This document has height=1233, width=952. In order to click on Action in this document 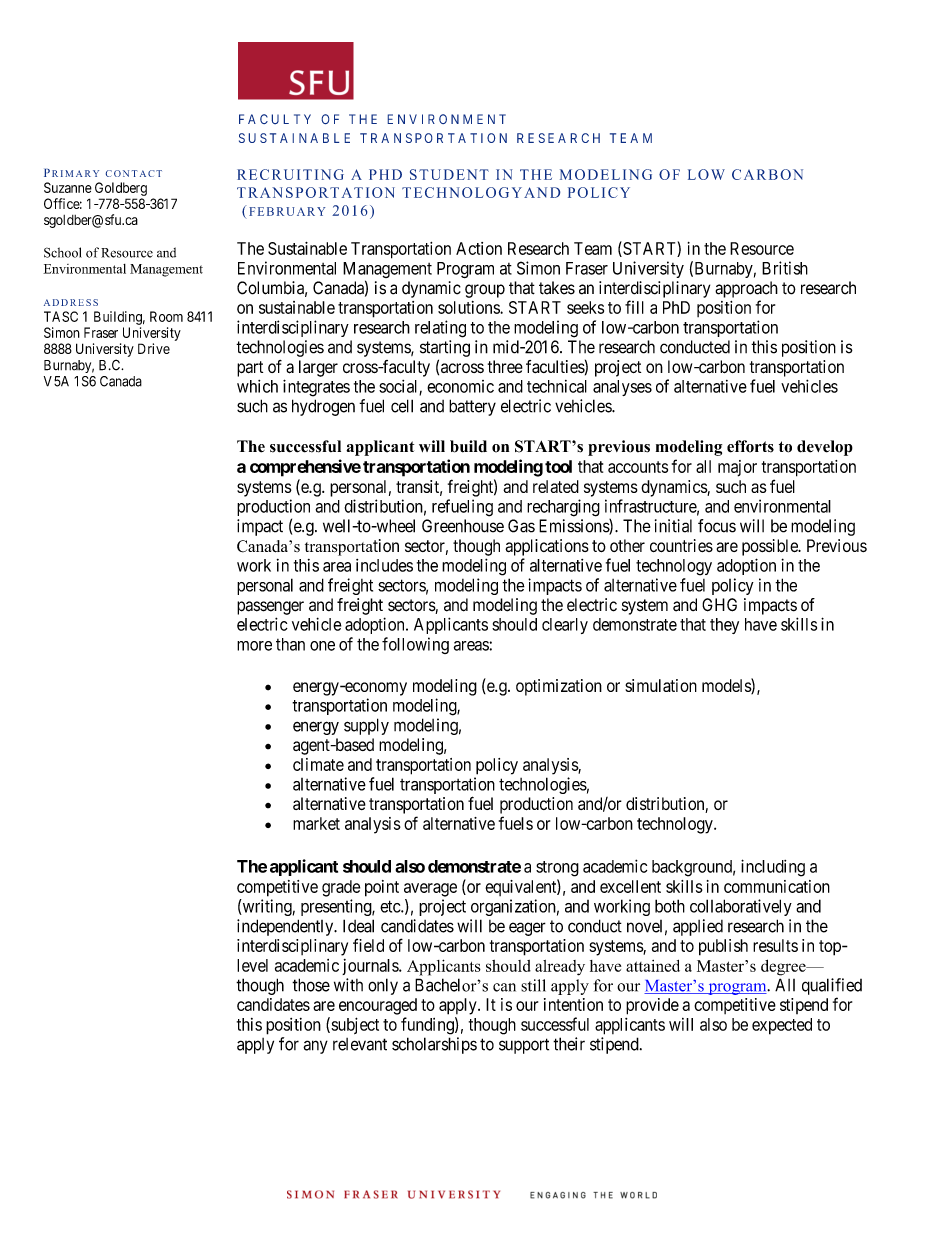, I will do `click(479, 248)`.
